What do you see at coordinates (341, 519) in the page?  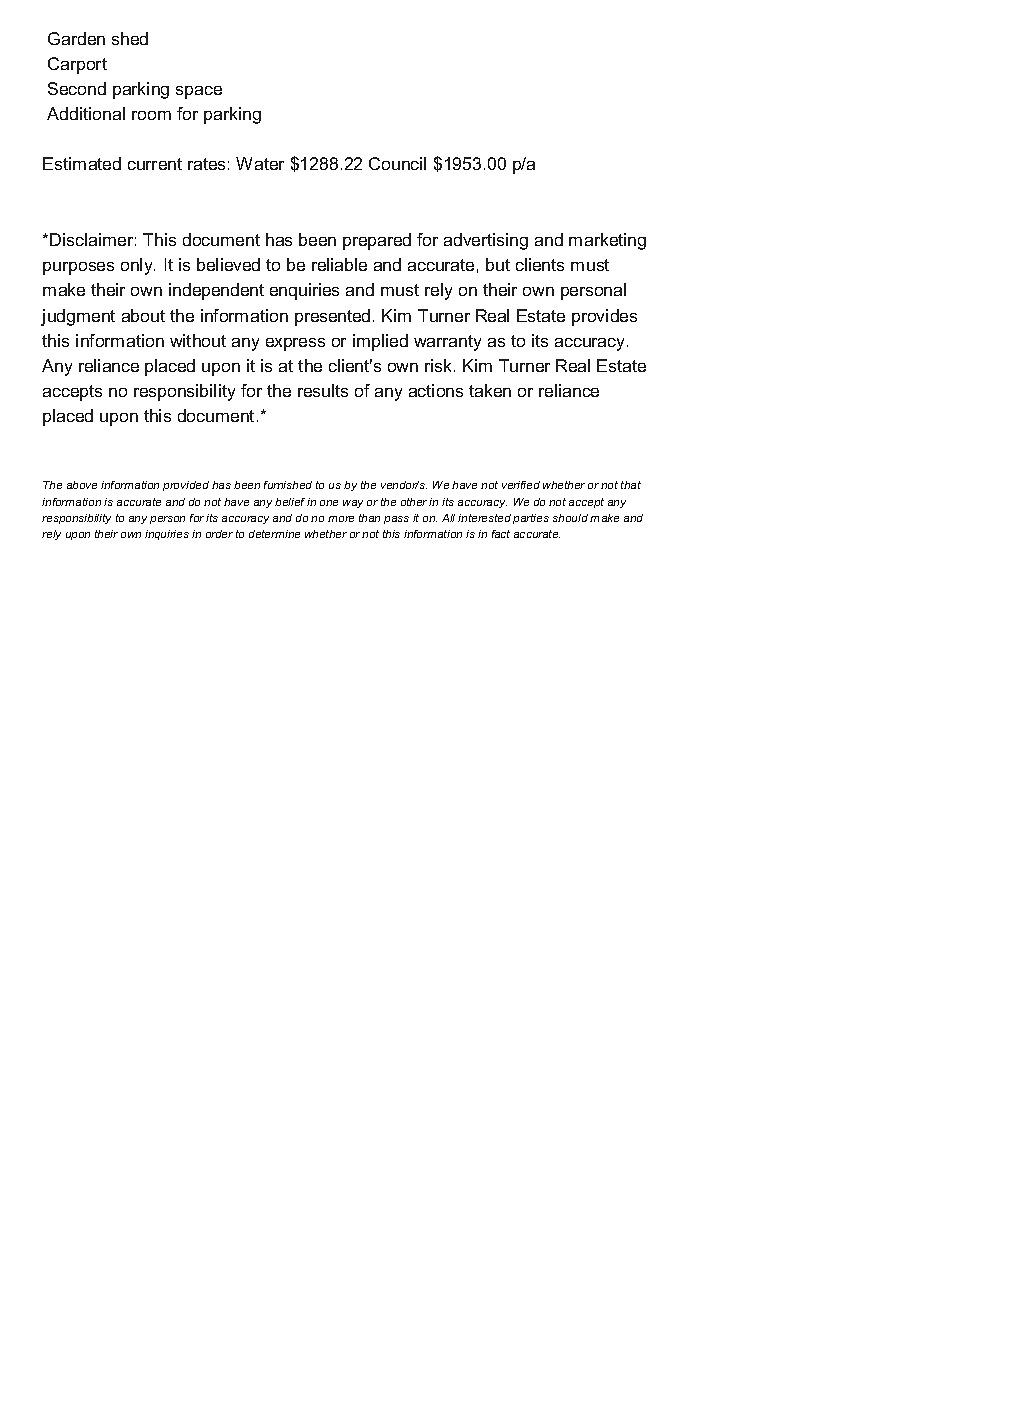 I see `more` at bounding box center [341, 519].
